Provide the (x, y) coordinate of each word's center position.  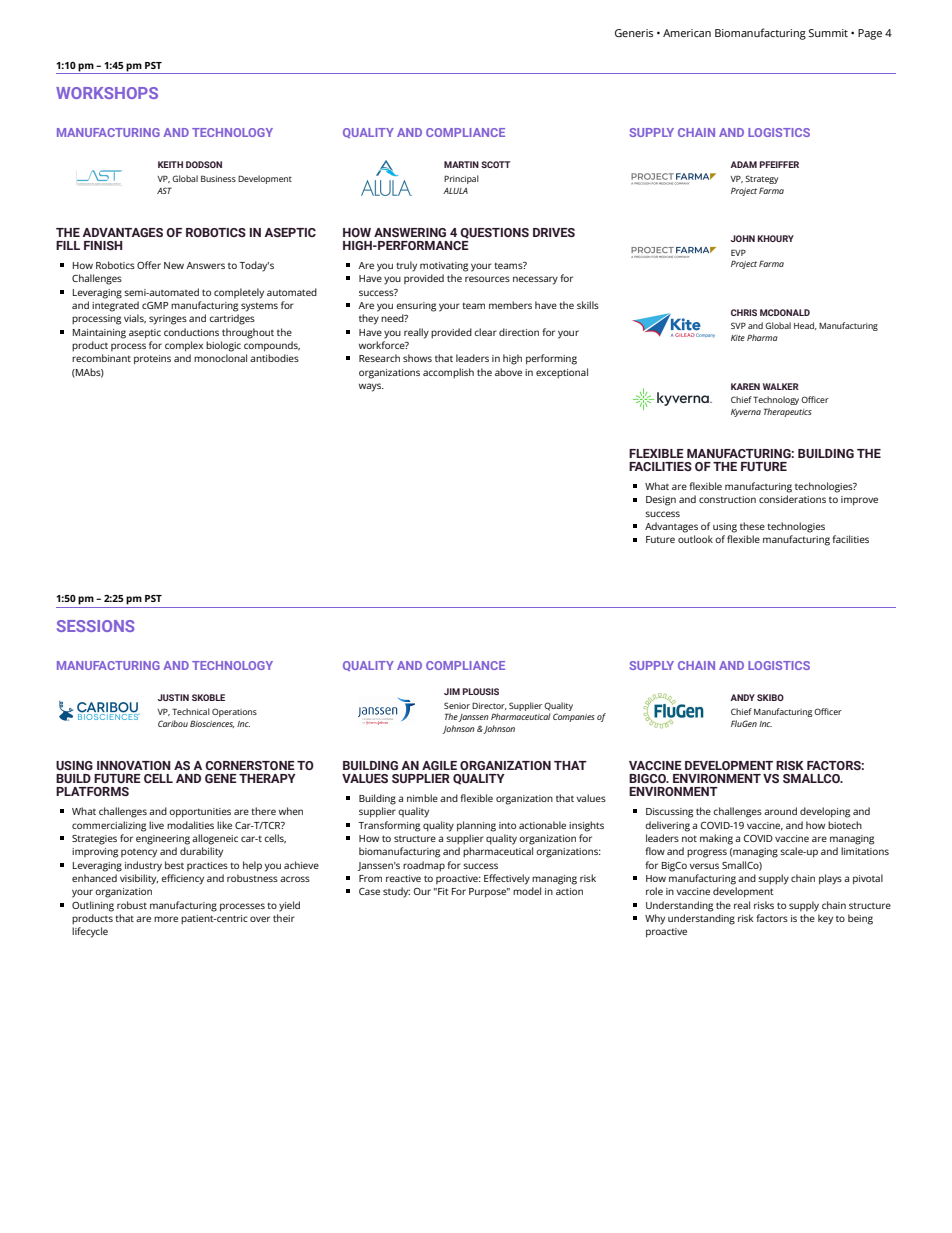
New (174, 265)
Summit (828, 33)
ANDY (742, 697)
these (752, 526)
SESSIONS (95, 626)
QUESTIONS (494, 233)
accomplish (448, 373)
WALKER (781, 386)
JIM (452, 691)
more (166, 919)
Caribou (173, 723)
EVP (738, 252)
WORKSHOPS (107, 93)
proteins (152, 360)
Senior (457, 705)
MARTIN (461, 164)
